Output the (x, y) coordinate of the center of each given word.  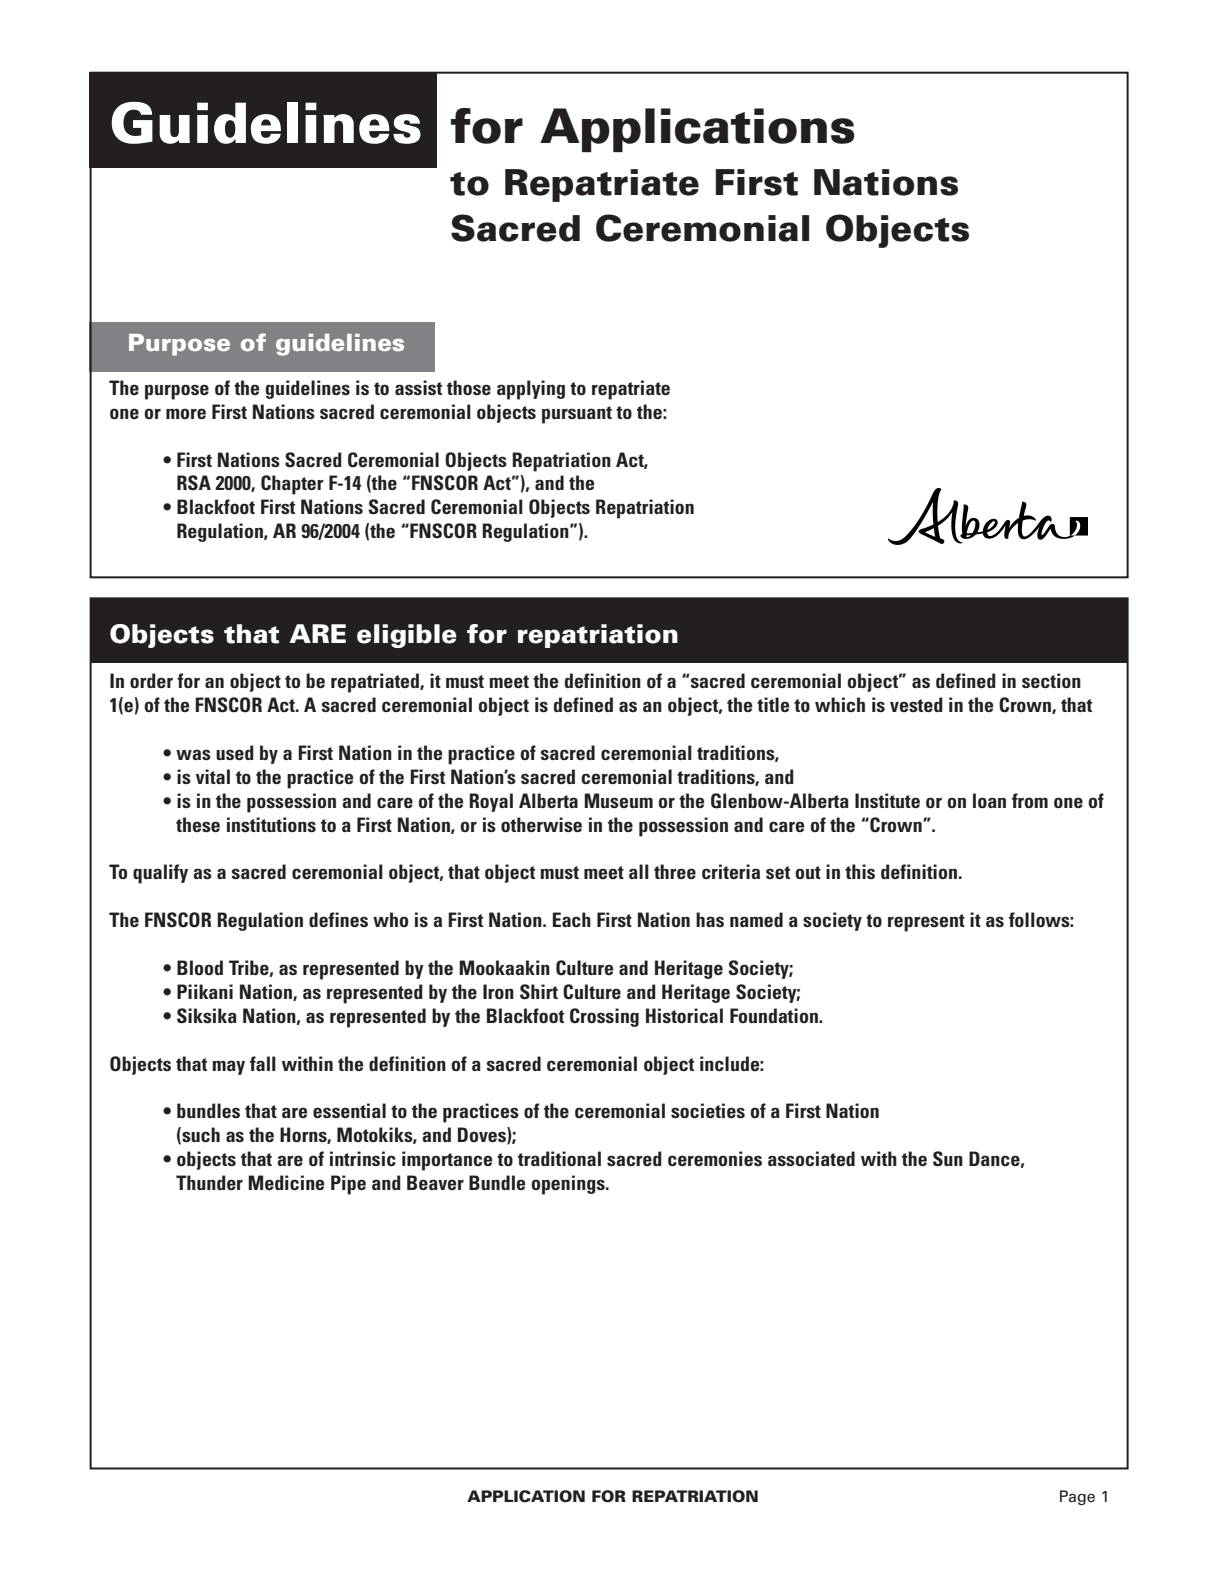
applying (531, 390)
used (235, 752)
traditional (559, 1158)
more (186, 413)
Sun (948, 1159)
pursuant (577, 415)
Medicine (286, 1182)
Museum (618, 800)
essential (349, 1110)
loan (989, 800)
